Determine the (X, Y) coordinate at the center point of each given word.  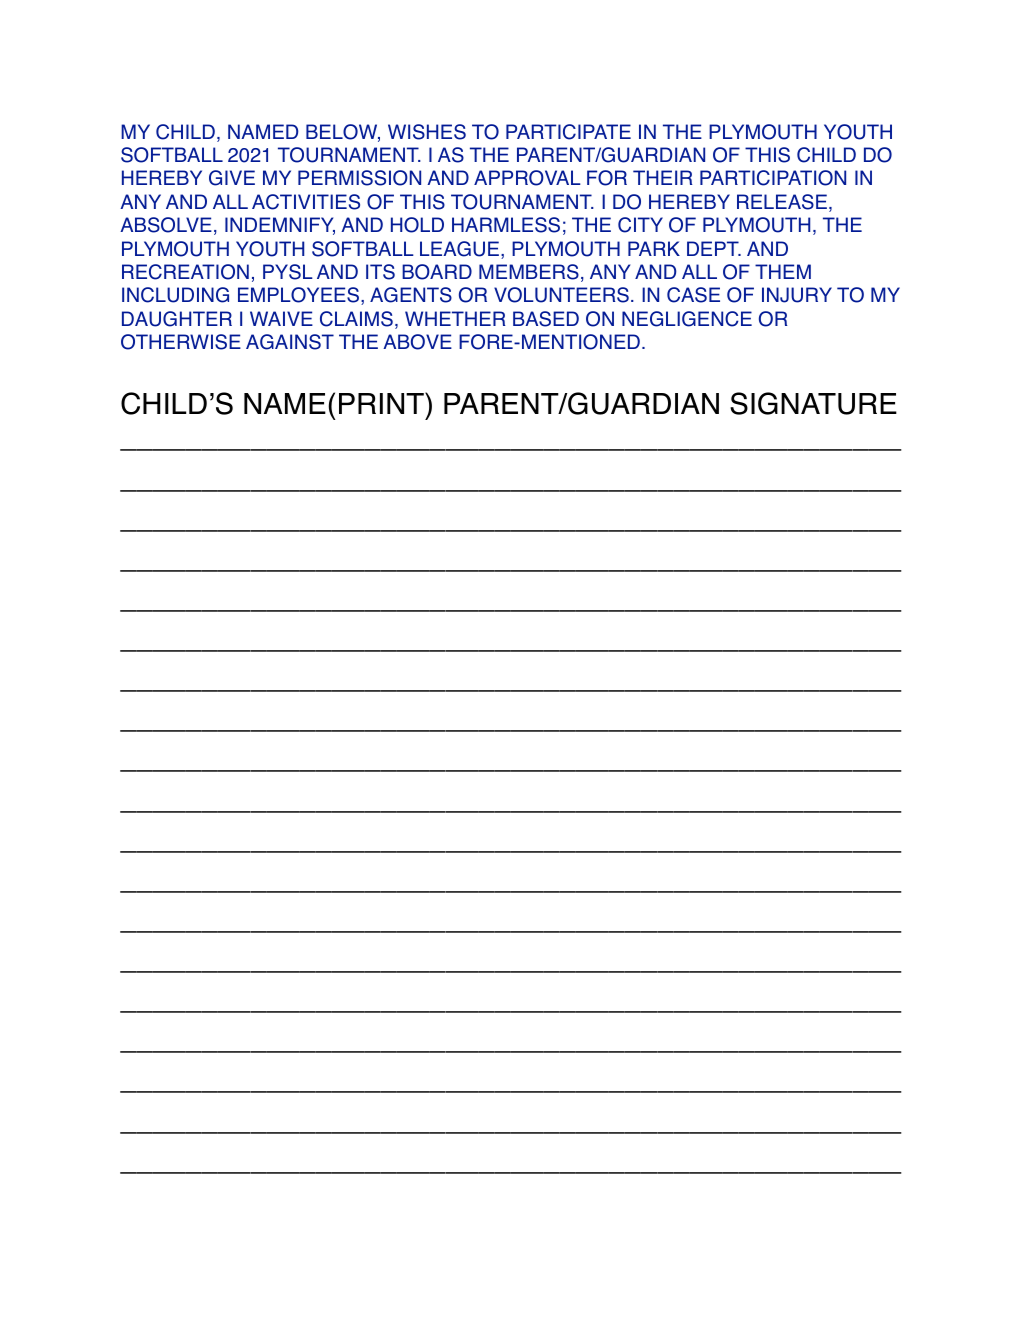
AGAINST (290, 342)
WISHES (427, 132)
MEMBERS (529, 272)
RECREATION (185, 272)
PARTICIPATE (568, 132)
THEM (783, 271)
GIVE (232, 178)
